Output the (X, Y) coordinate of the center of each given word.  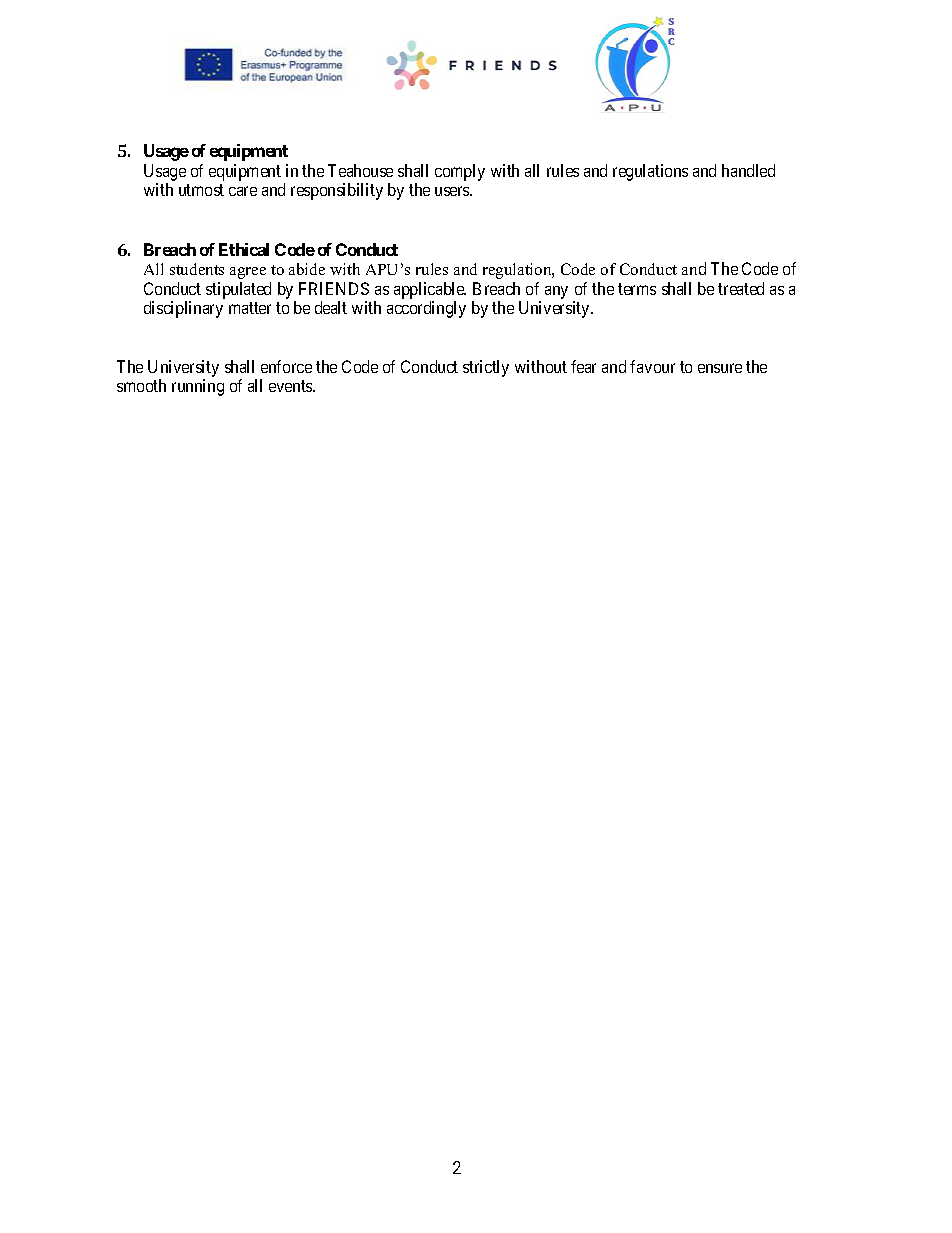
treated (741, 288)
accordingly (426, 309)
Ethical (244, 249)
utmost (201, 190)
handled (748, 170)
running (198, 387)
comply (460, 172)
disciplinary (183, 309)
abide (307, 269)
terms (637, 289)
